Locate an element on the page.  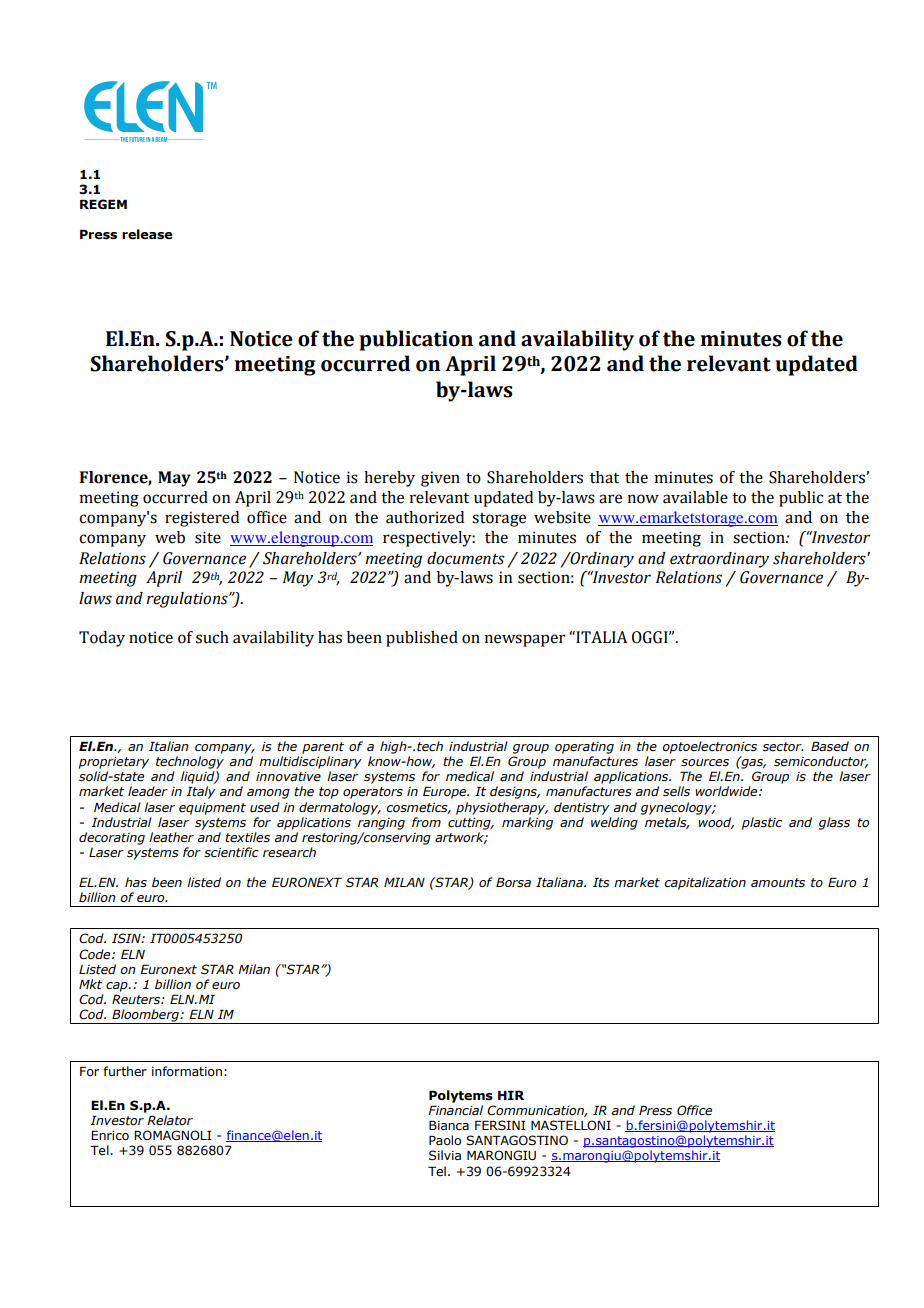
Enrico is located at coordinates (110, 1135).
